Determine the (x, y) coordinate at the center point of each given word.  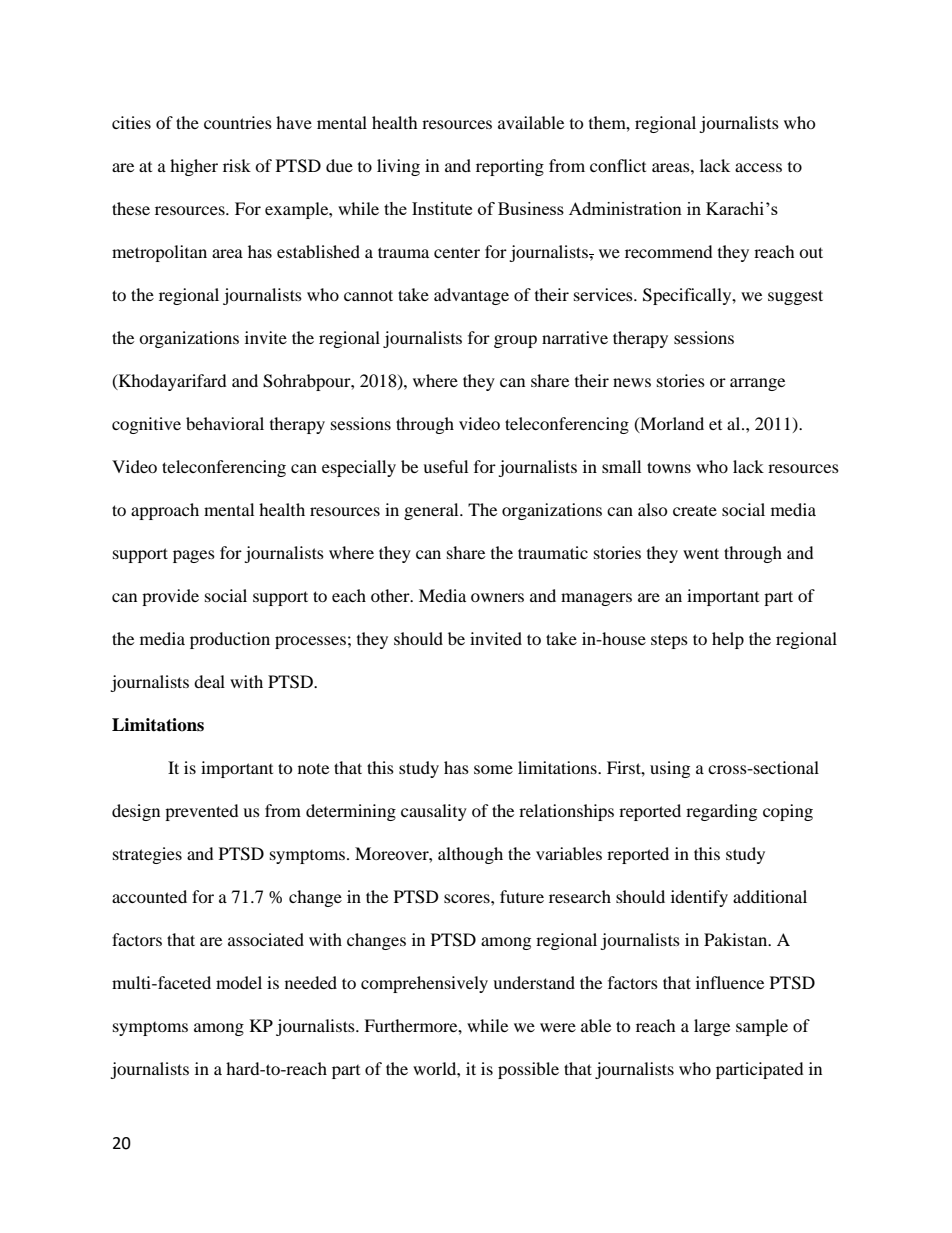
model (239, 982)
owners (497, 597)
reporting (510, 167)
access (758, 167)
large (712, 1027)
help (728, 640)
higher (194, 167)
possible (528, 1070)
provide (170, 597)
